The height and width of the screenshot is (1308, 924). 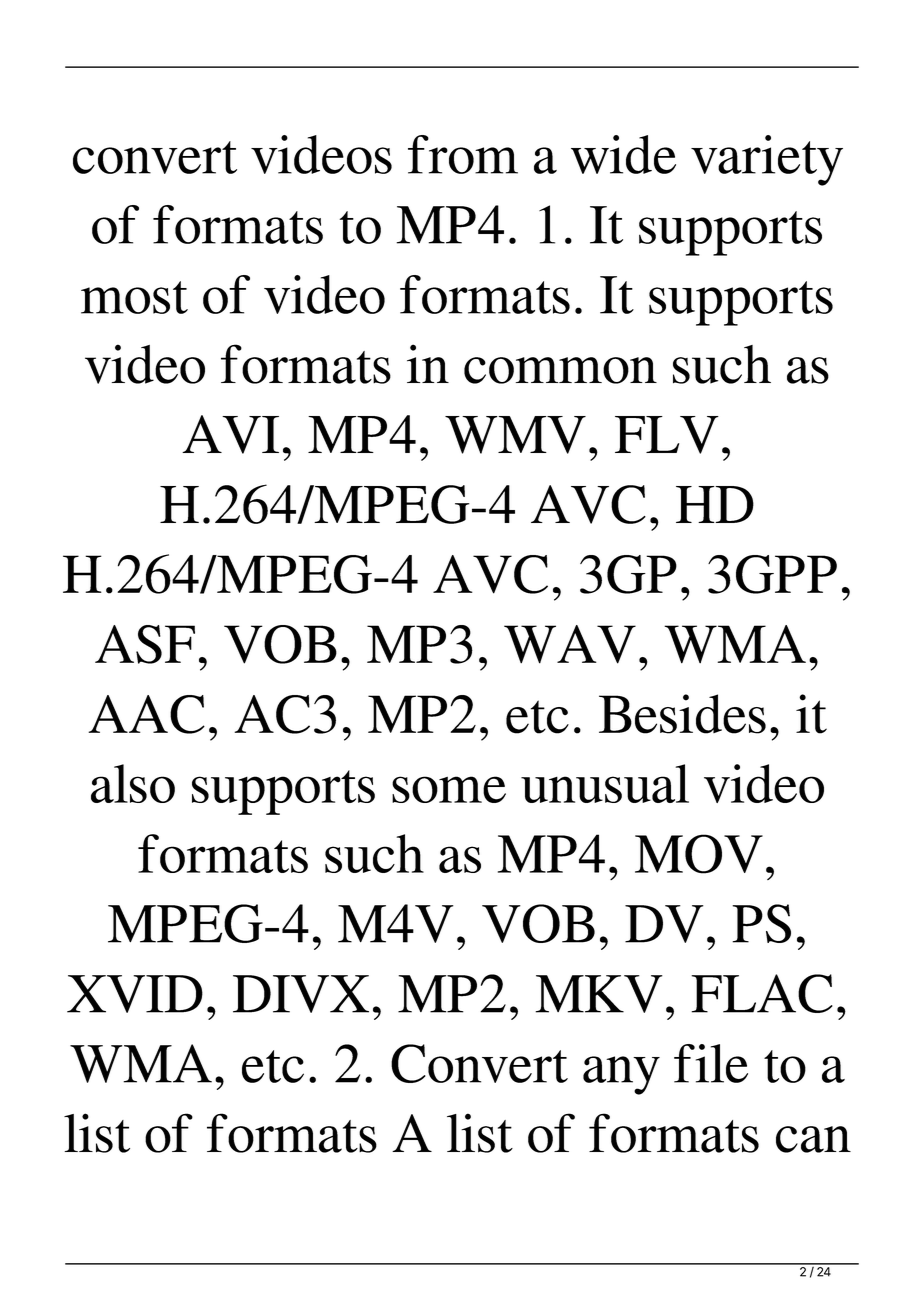 I want to click on WAV, so click(x=570, y=644).
